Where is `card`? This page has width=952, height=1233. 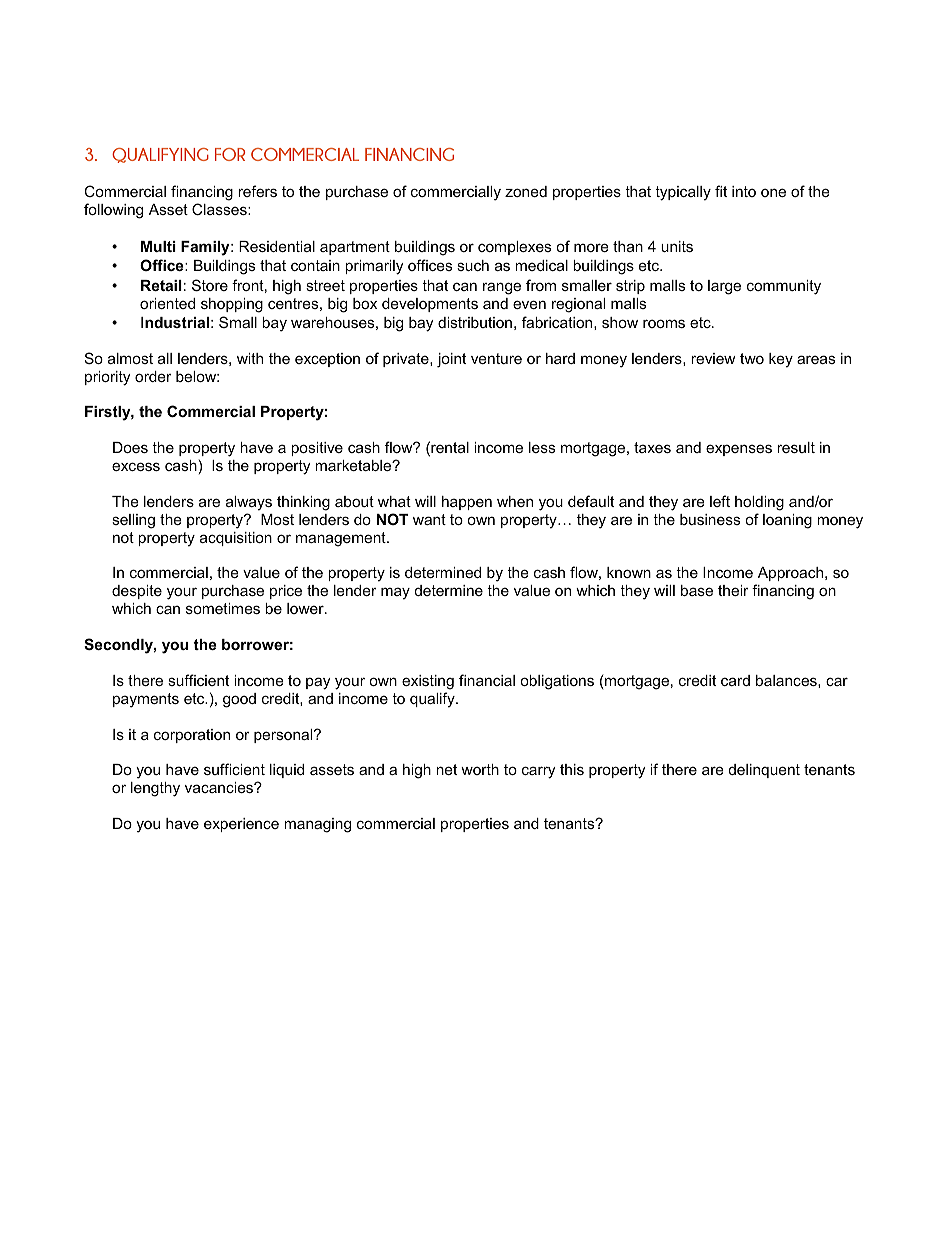 card is located at coordinates (735, 680).
